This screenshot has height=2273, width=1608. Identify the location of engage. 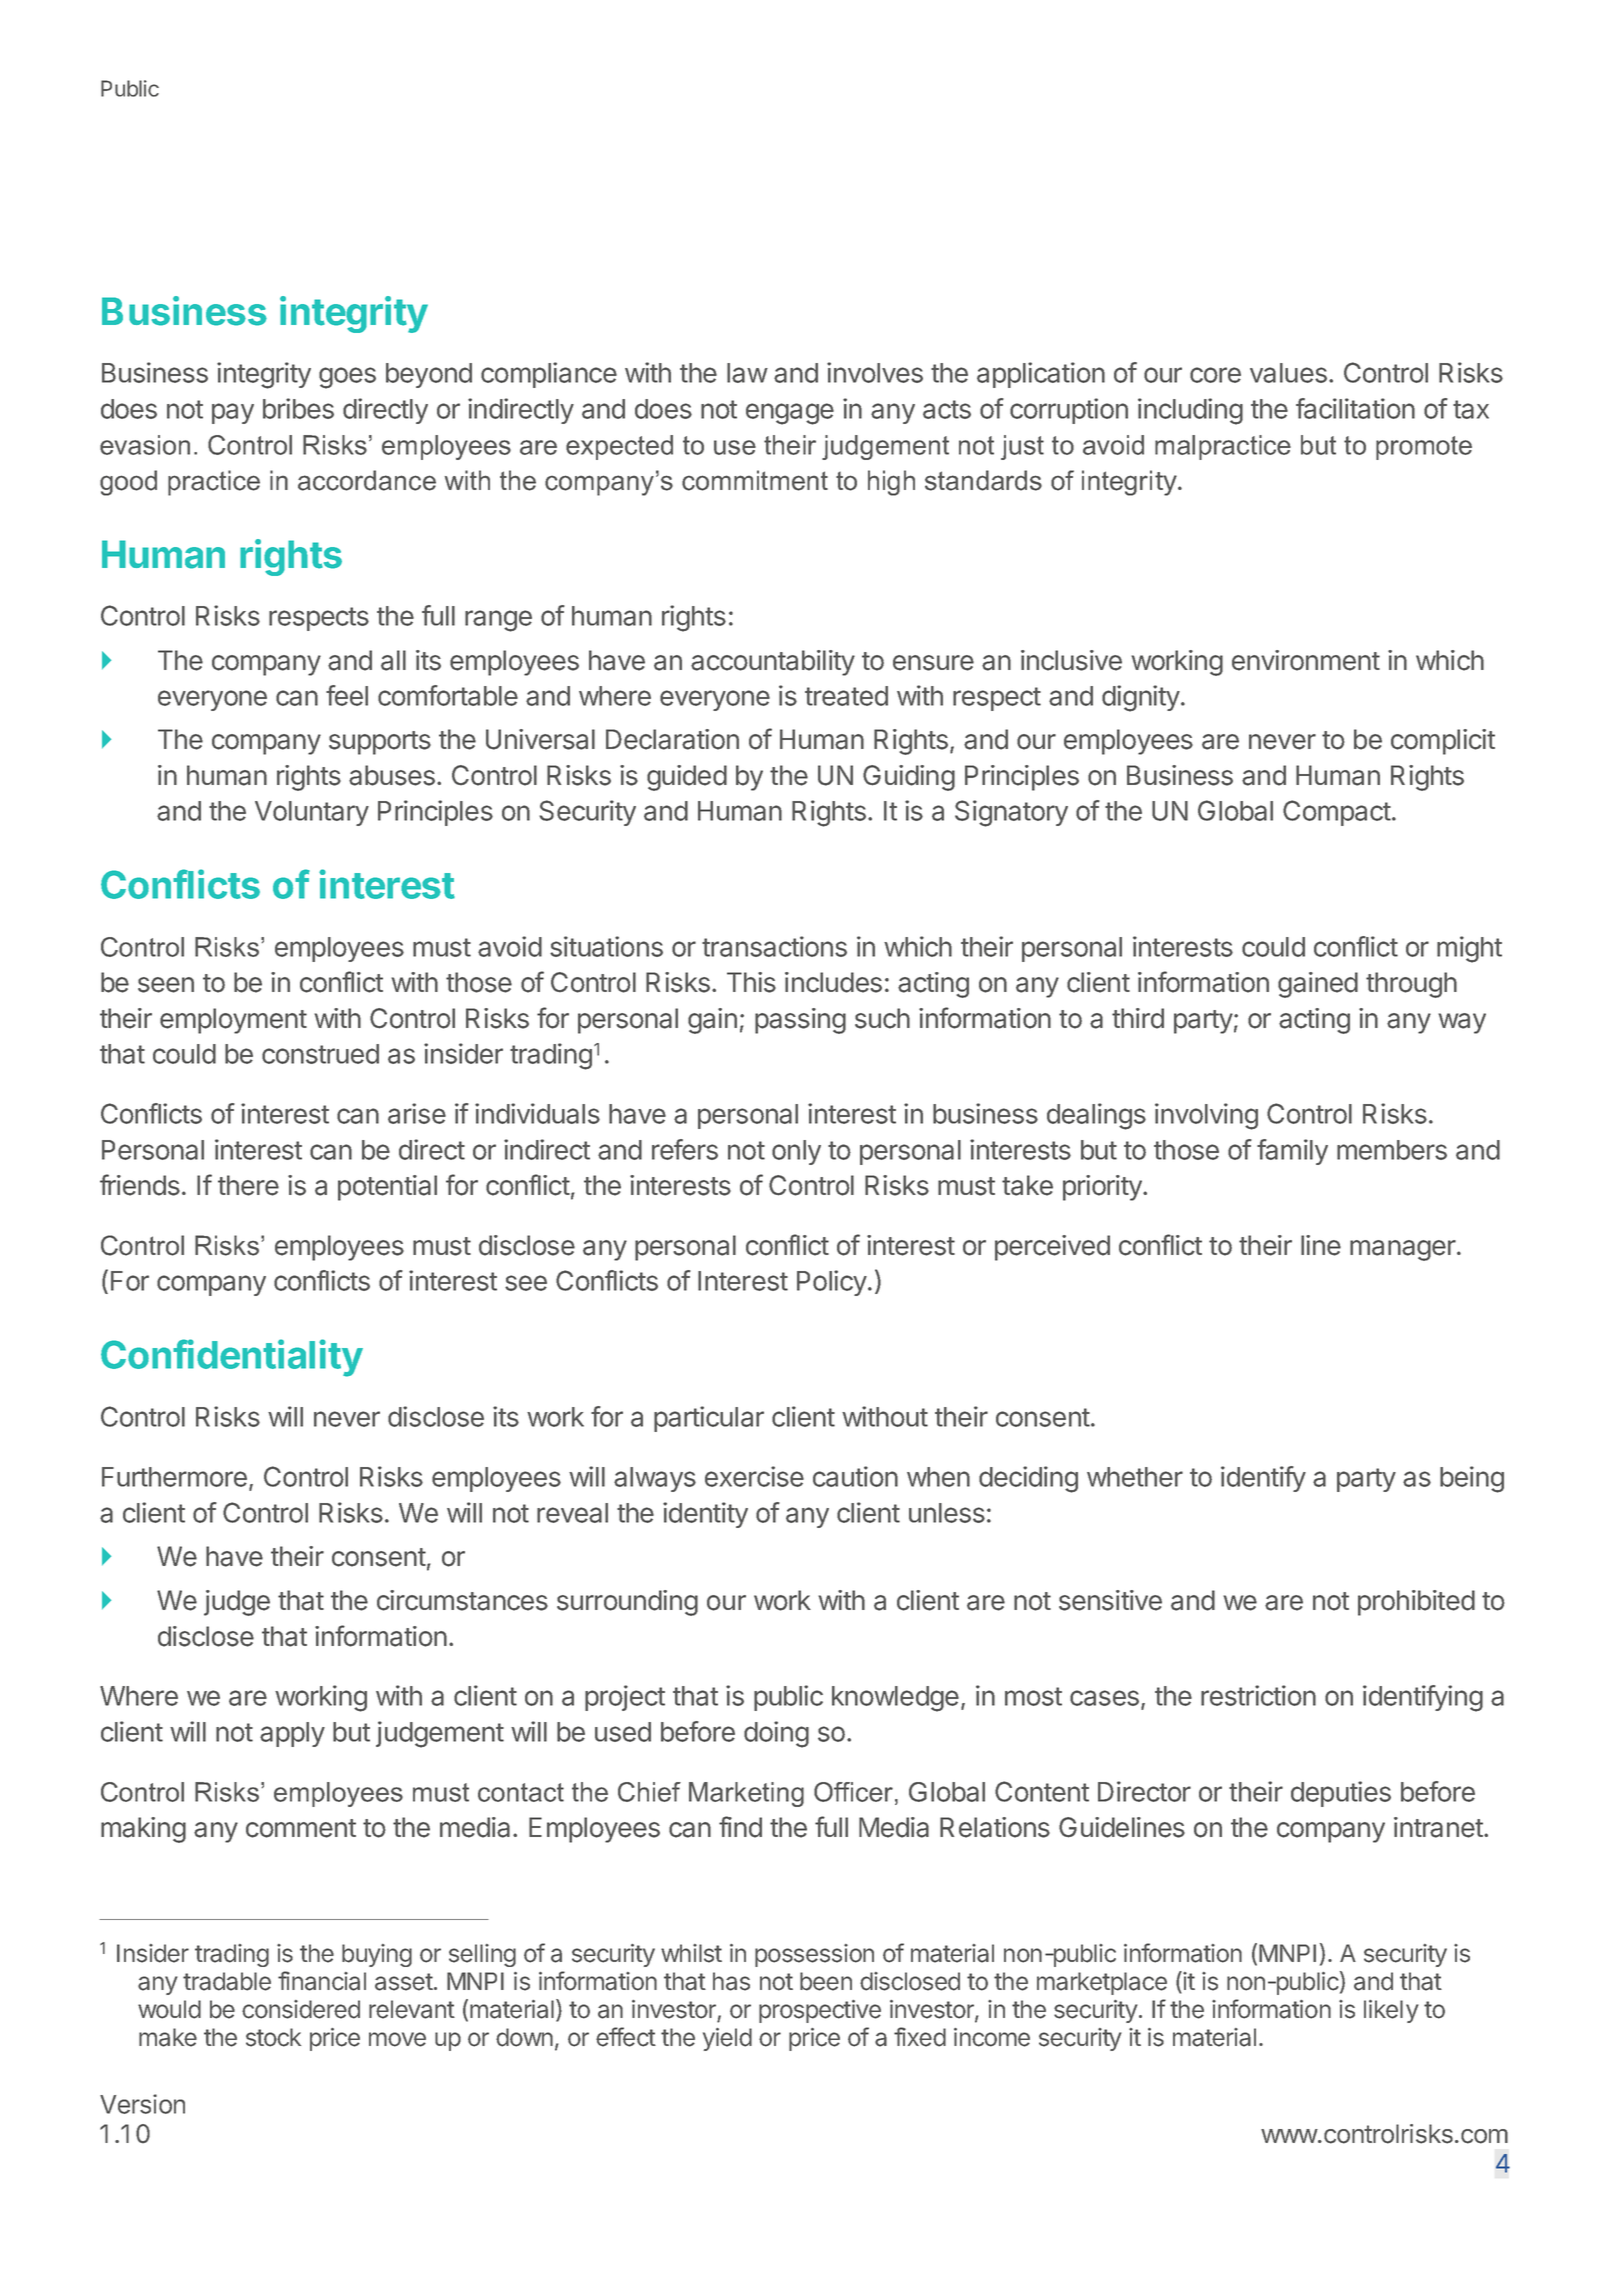
(790, 414).
